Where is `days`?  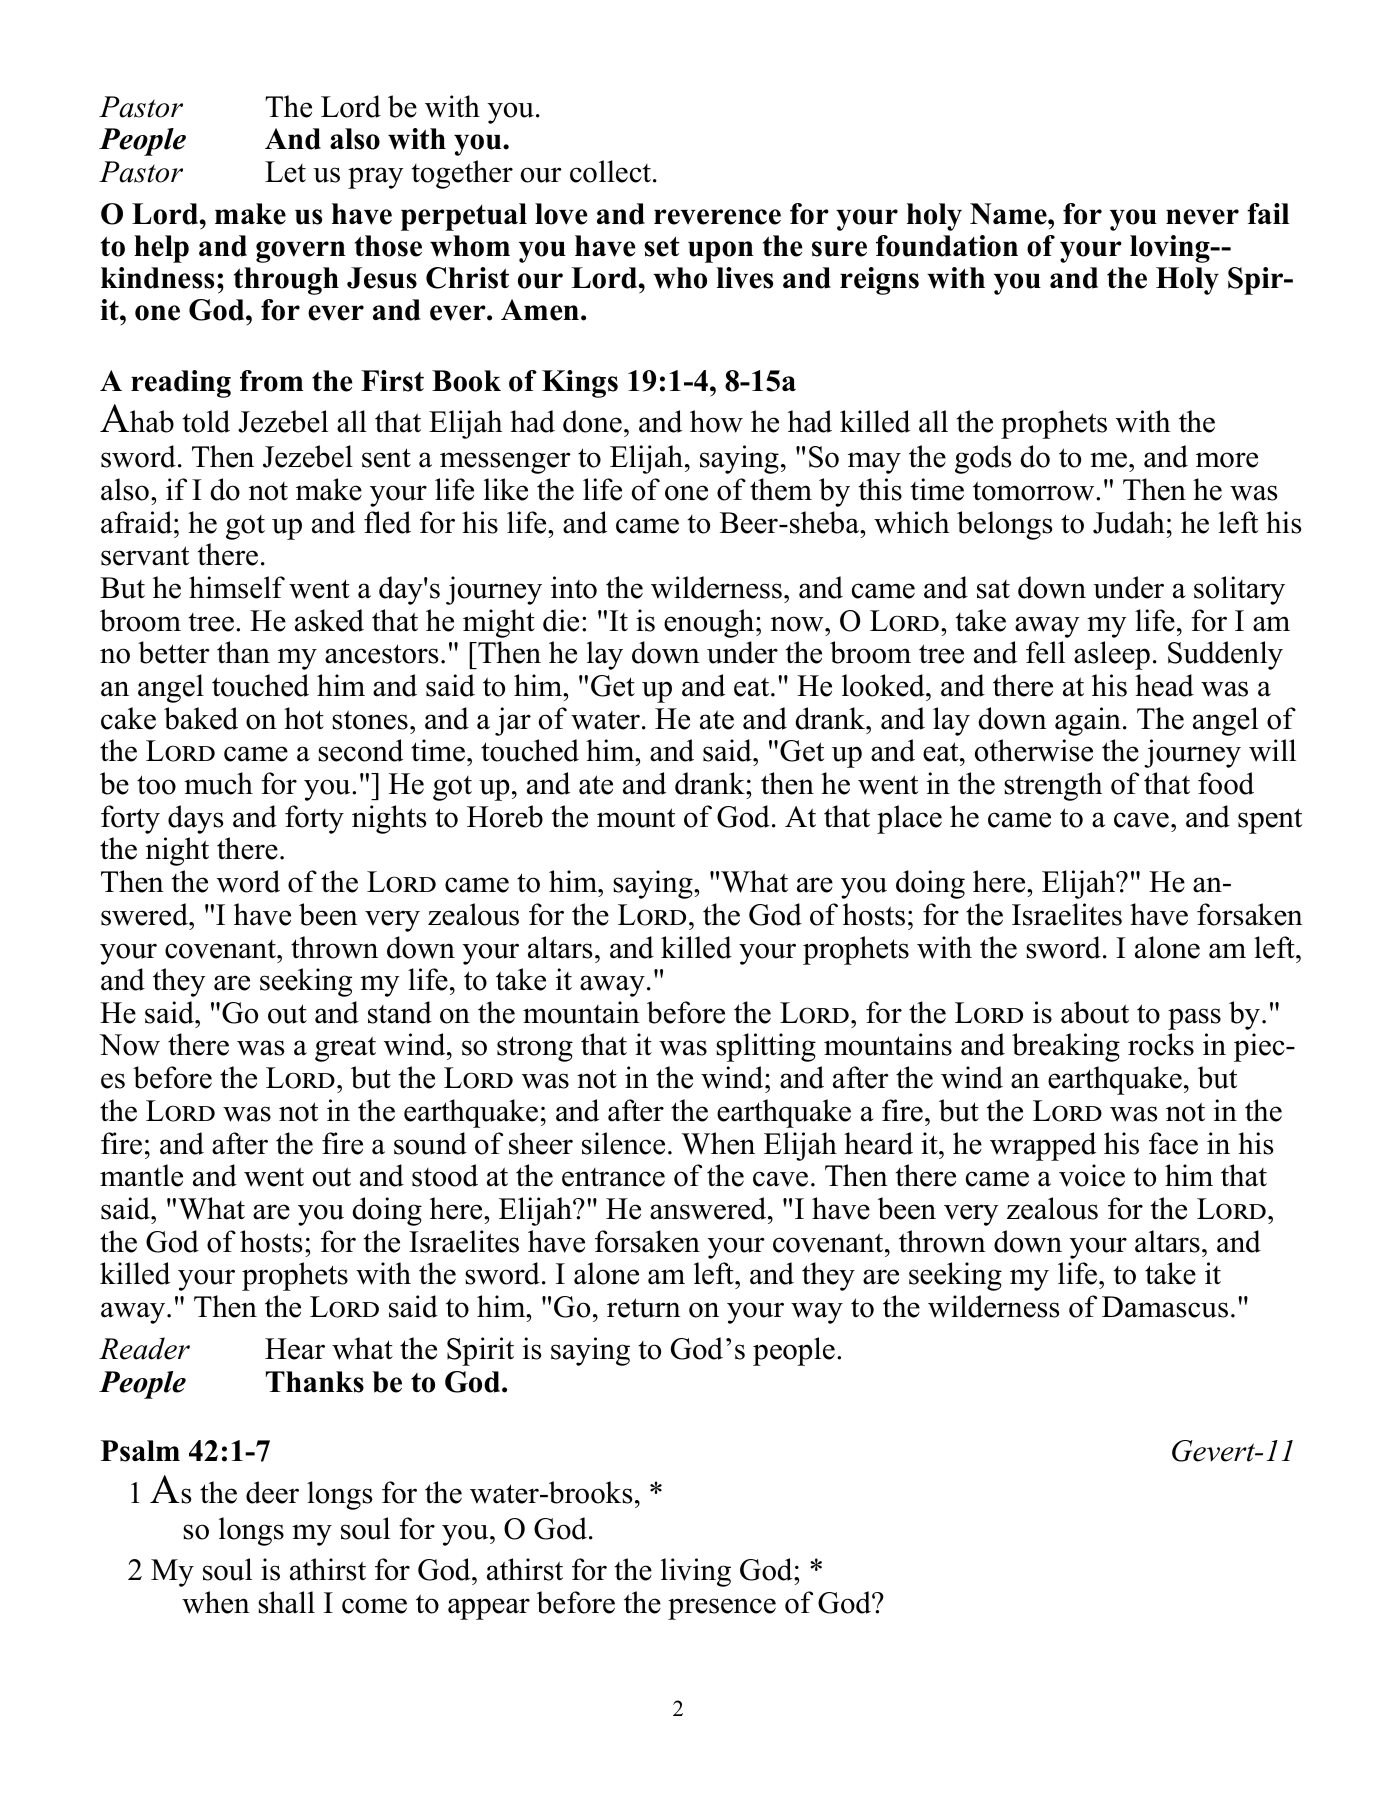
days is located at coordinates (195, 819).
